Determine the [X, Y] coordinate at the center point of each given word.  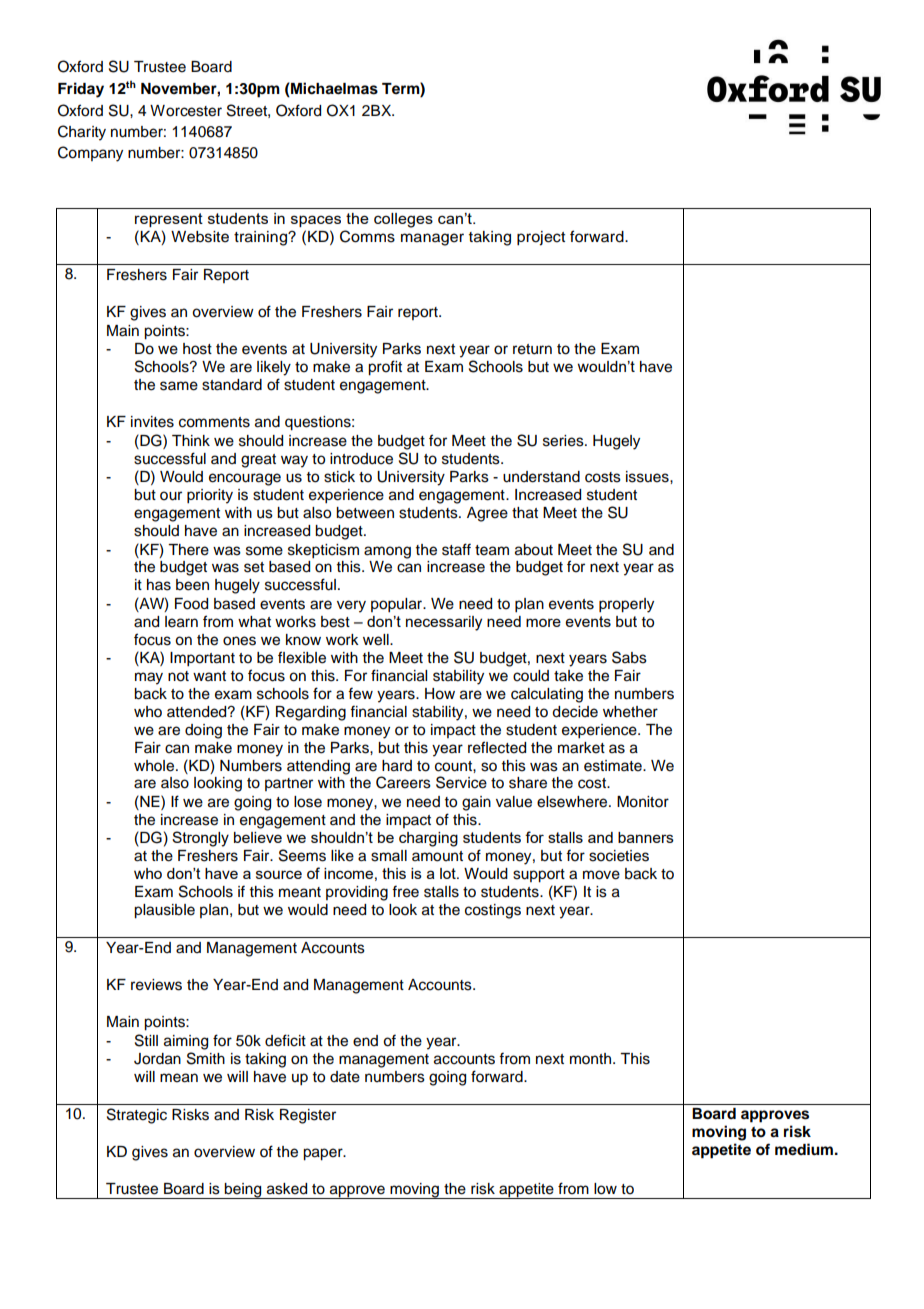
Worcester [186, 111]
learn [181, 622]
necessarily [444, 623]
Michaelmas [333, 89]
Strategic [137, 1116]
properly [626, 605]
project [541, 238]
